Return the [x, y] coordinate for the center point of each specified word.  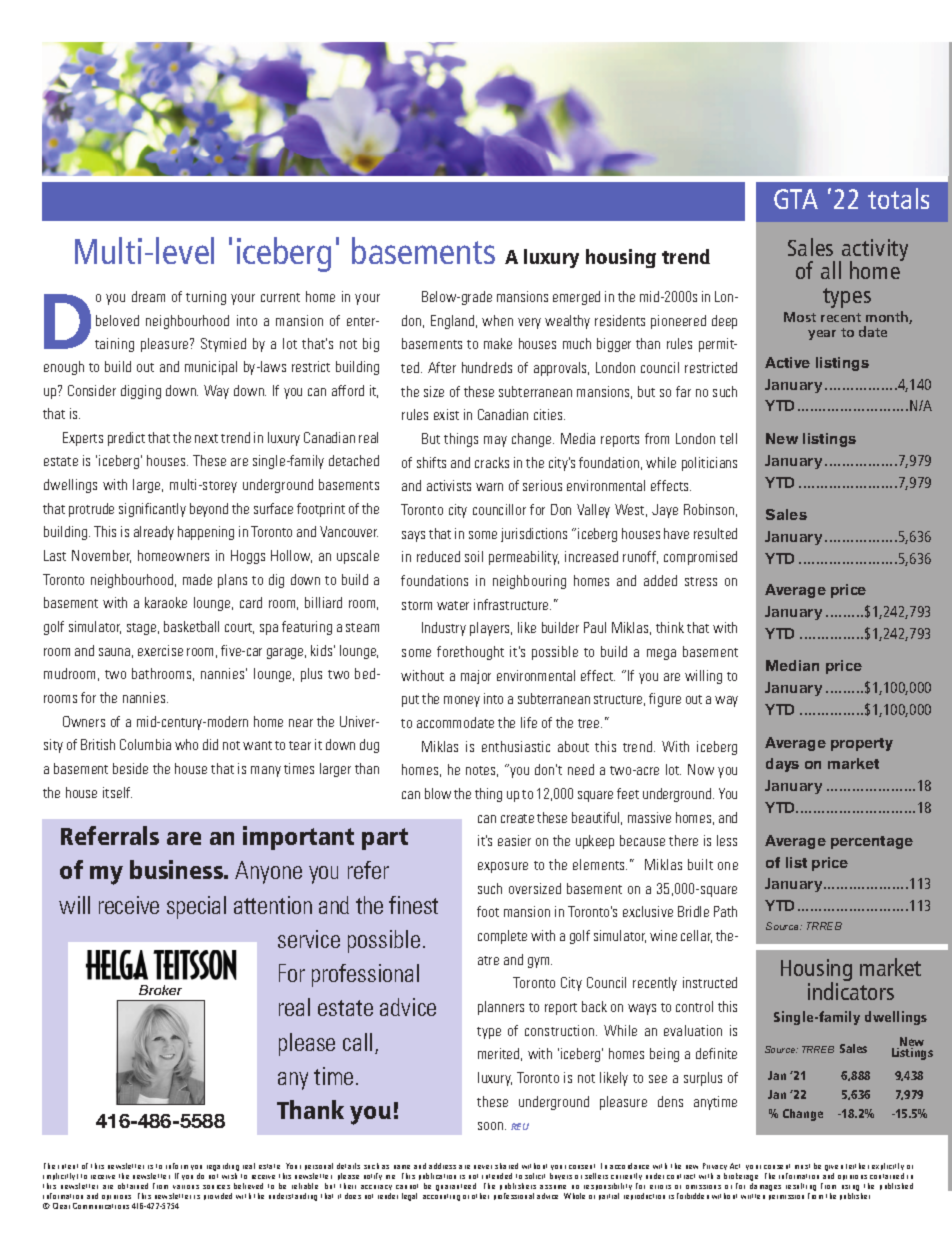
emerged [576, 298]
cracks [492, 462]
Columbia [145, 744]
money [462, 701]
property [862, 744]
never [483, 1167]
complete [502, 937]
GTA [796, 199]
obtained [133, 1186]
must [802, 1166]
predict [126, 439]
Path [725, 911]
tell [728, 438]
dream [148, 296]
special [196, 907]
